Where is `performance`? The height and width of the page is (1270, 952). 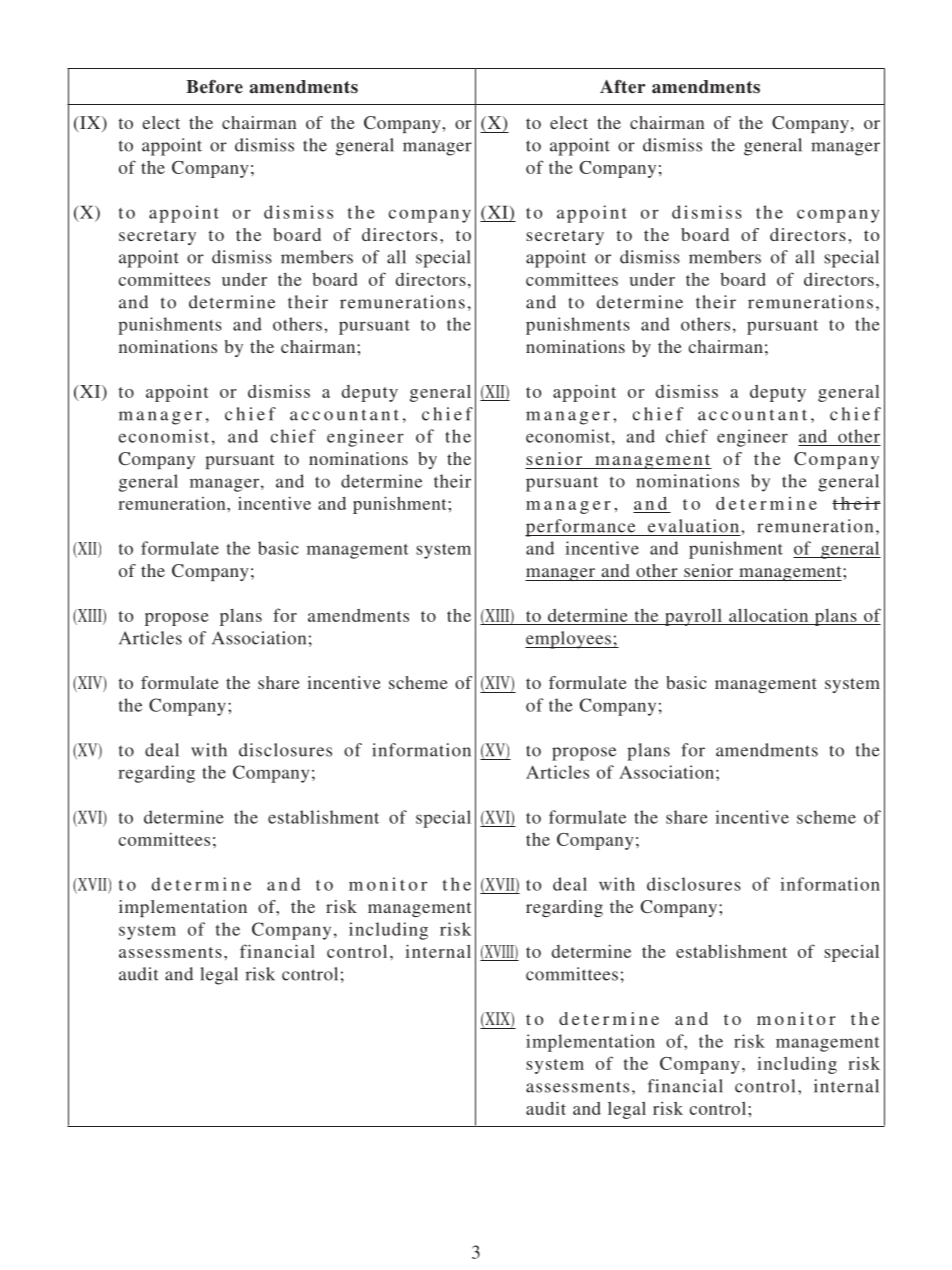 performance is located at coordinates (581, 528).
